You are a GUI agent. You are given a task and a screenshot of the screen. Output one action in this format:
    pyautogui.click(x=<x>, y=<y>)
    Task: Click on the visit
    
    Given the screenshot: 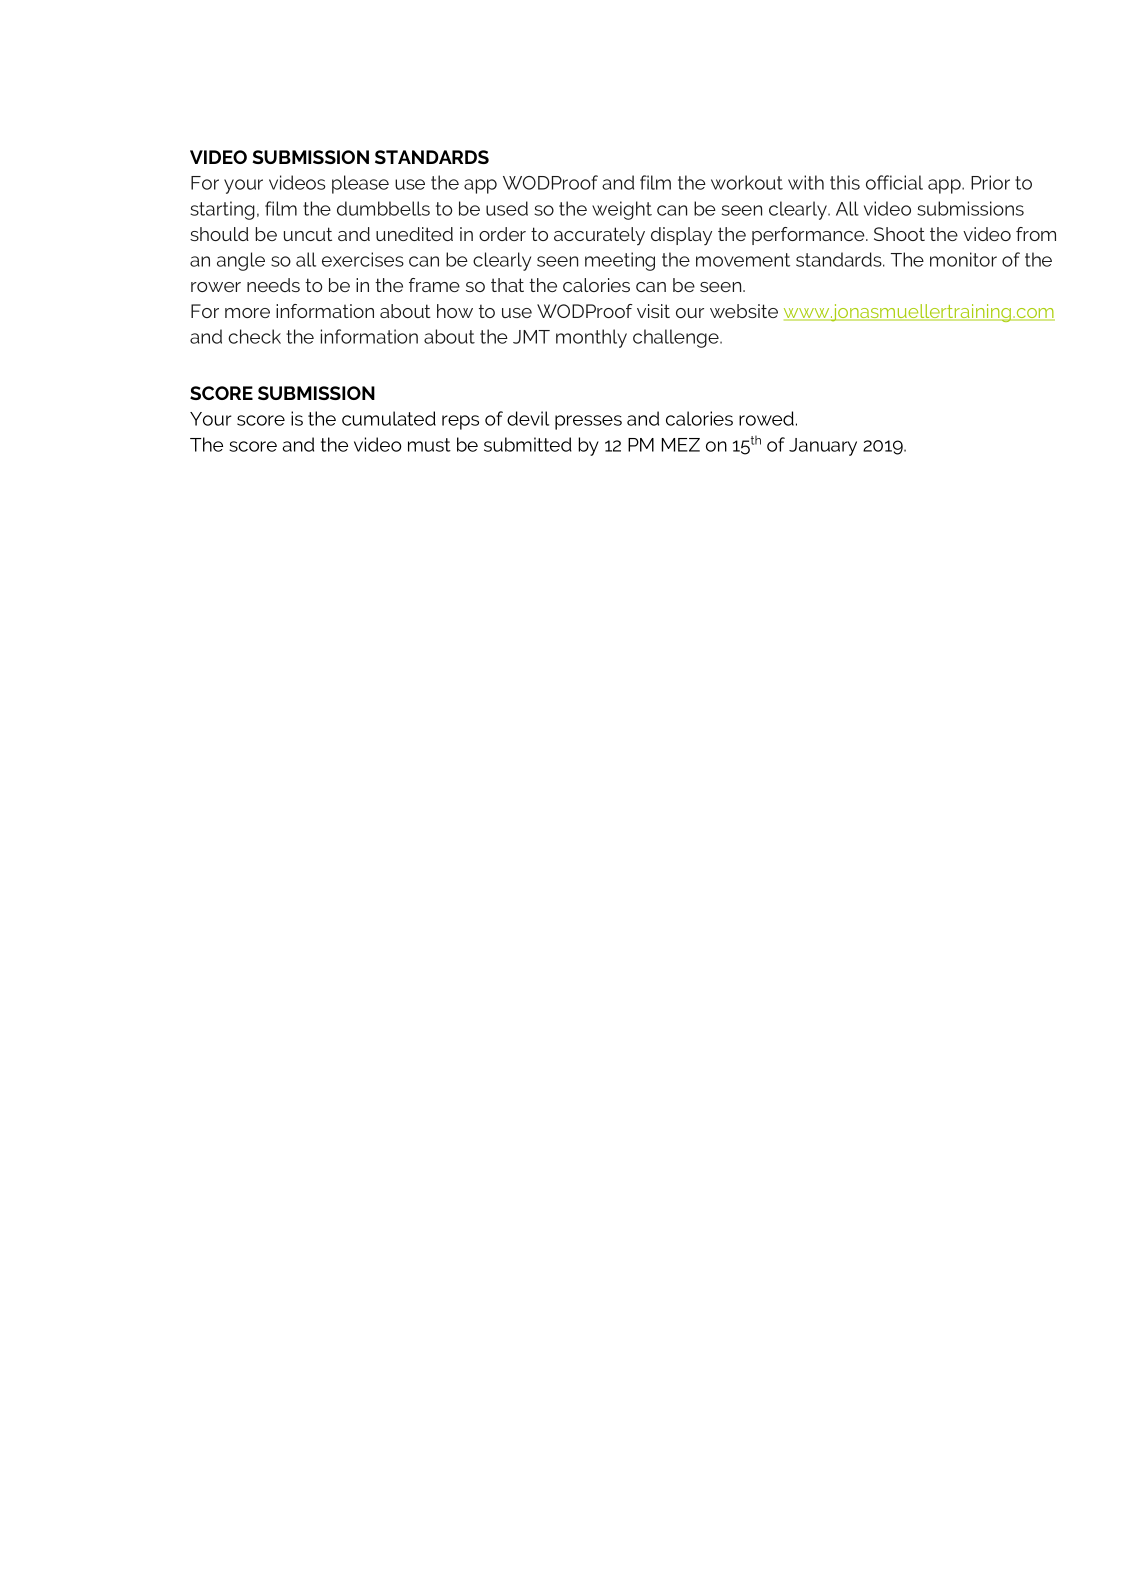 What is the action you would take?
    pyautogui.click(x=653, y=311)
